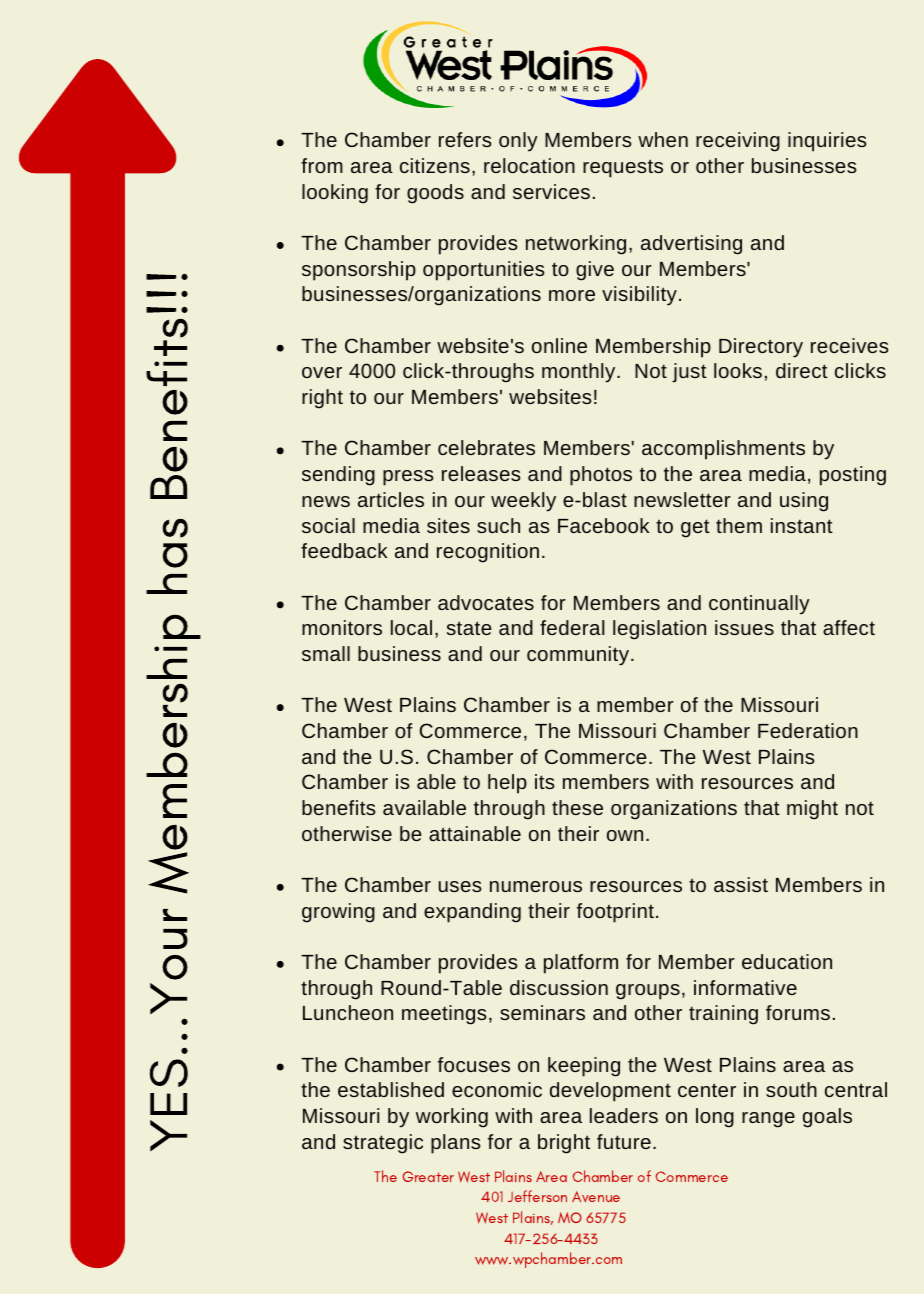 This screenshot has height=1294, width=924. Describe the element at coordinates (338, 913) in the screenshot. I see `growing` at that location.
